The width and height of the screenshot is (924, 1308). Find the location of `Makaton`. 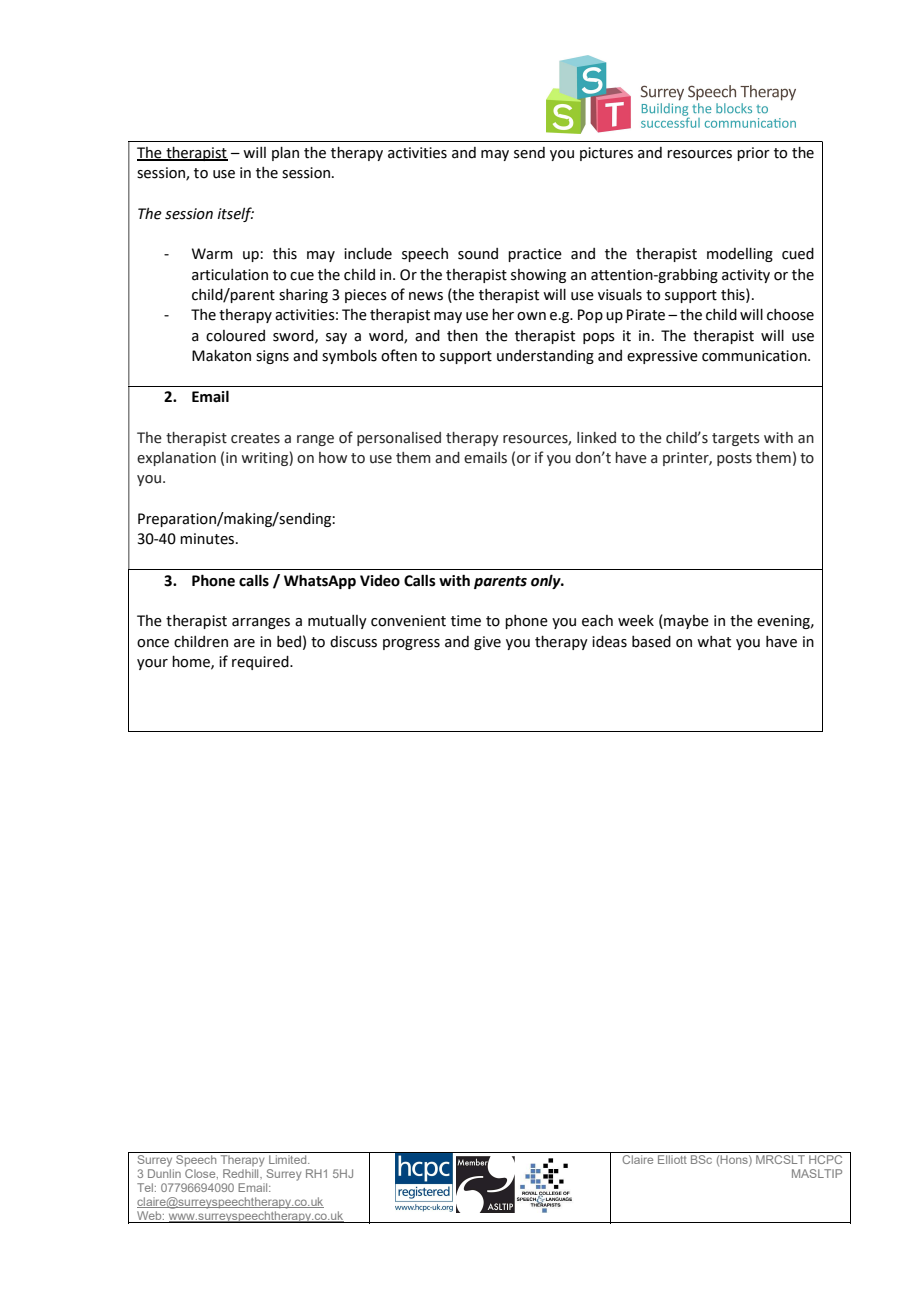

Makaton is located at coordinates (221, 356).
